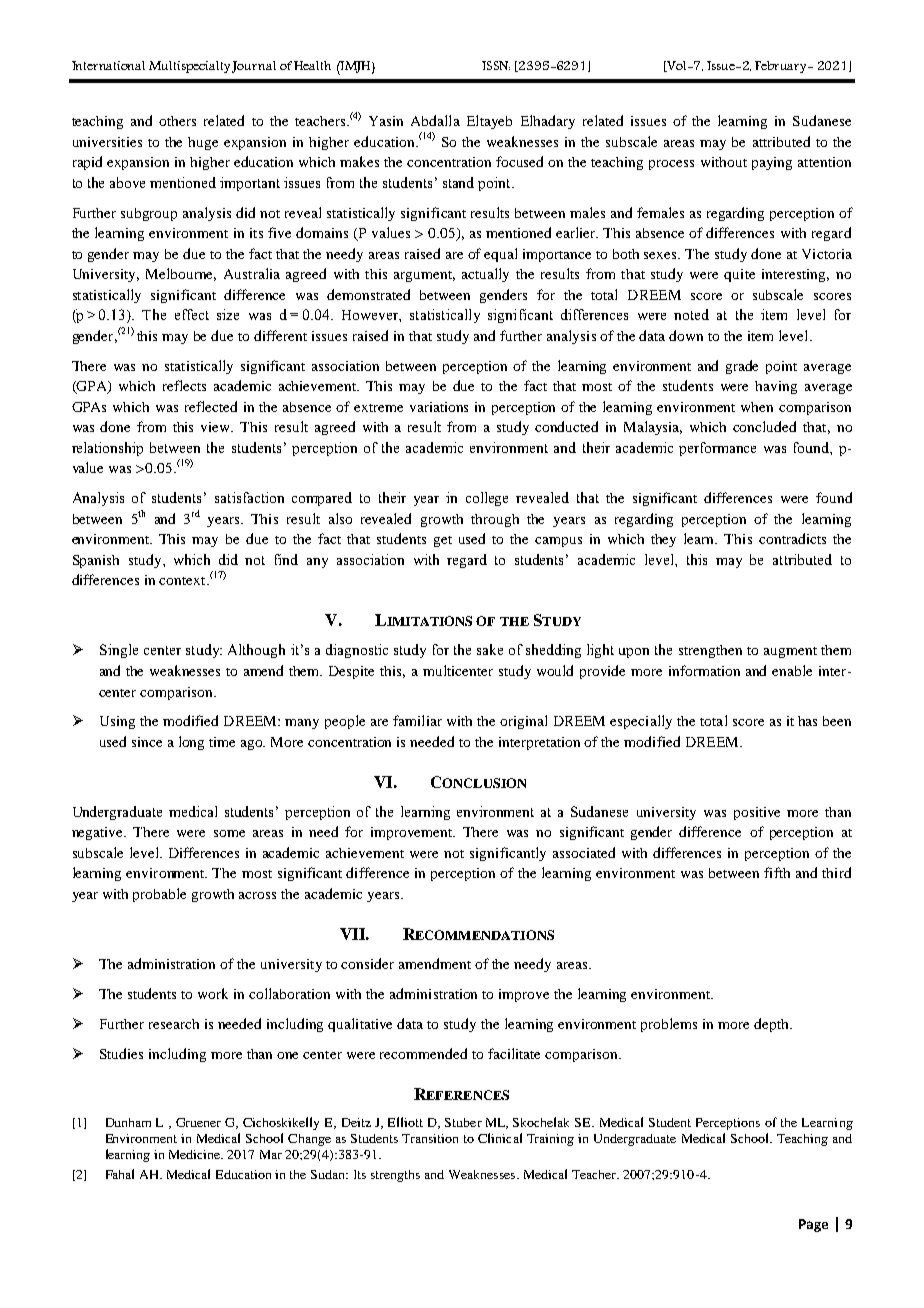  What do you see at coordinates (177, 121) in the screenshot?
I see `others` at bounding box center [177, 121].
